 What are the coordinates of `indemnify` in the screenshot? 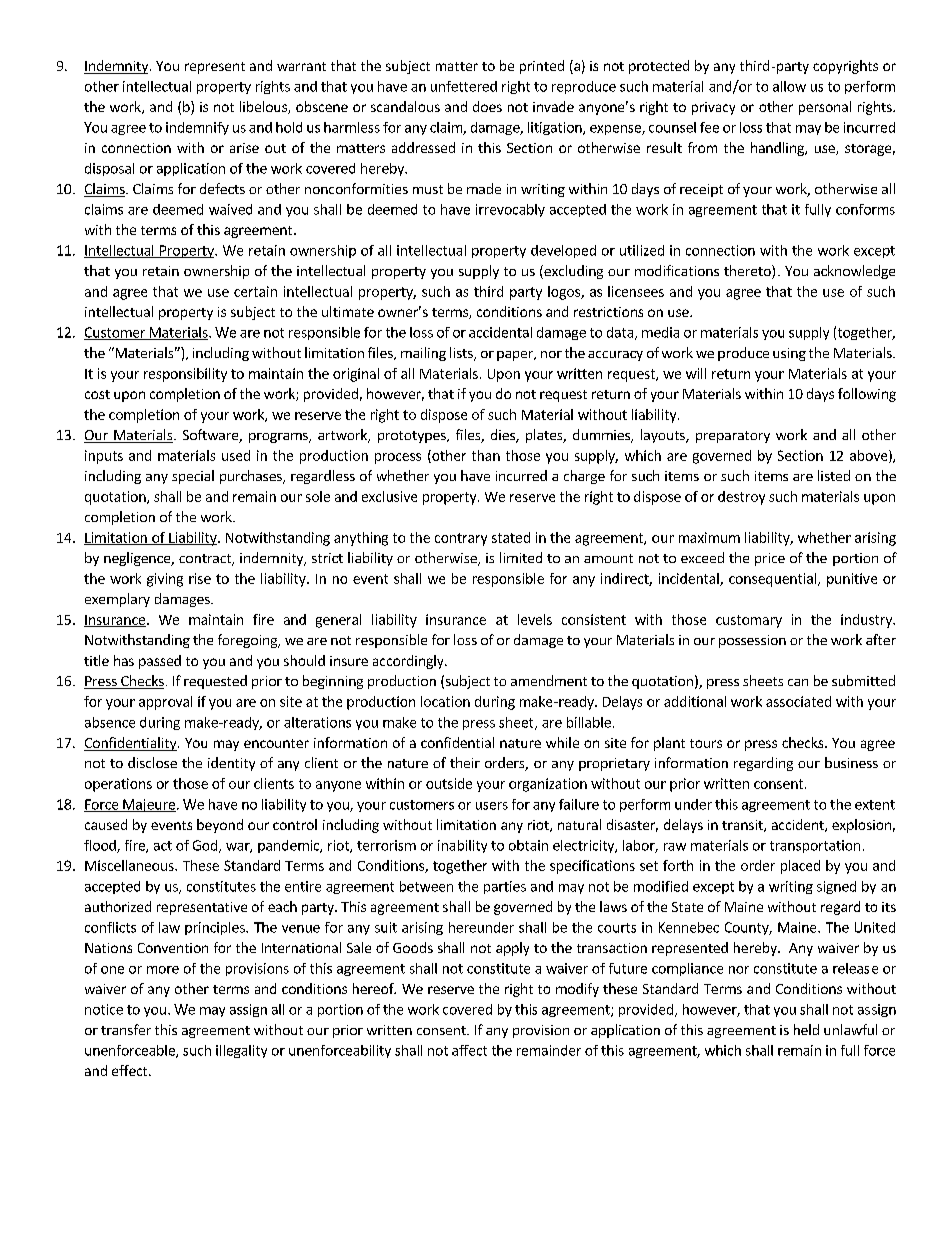 It's located at (197, 128).
